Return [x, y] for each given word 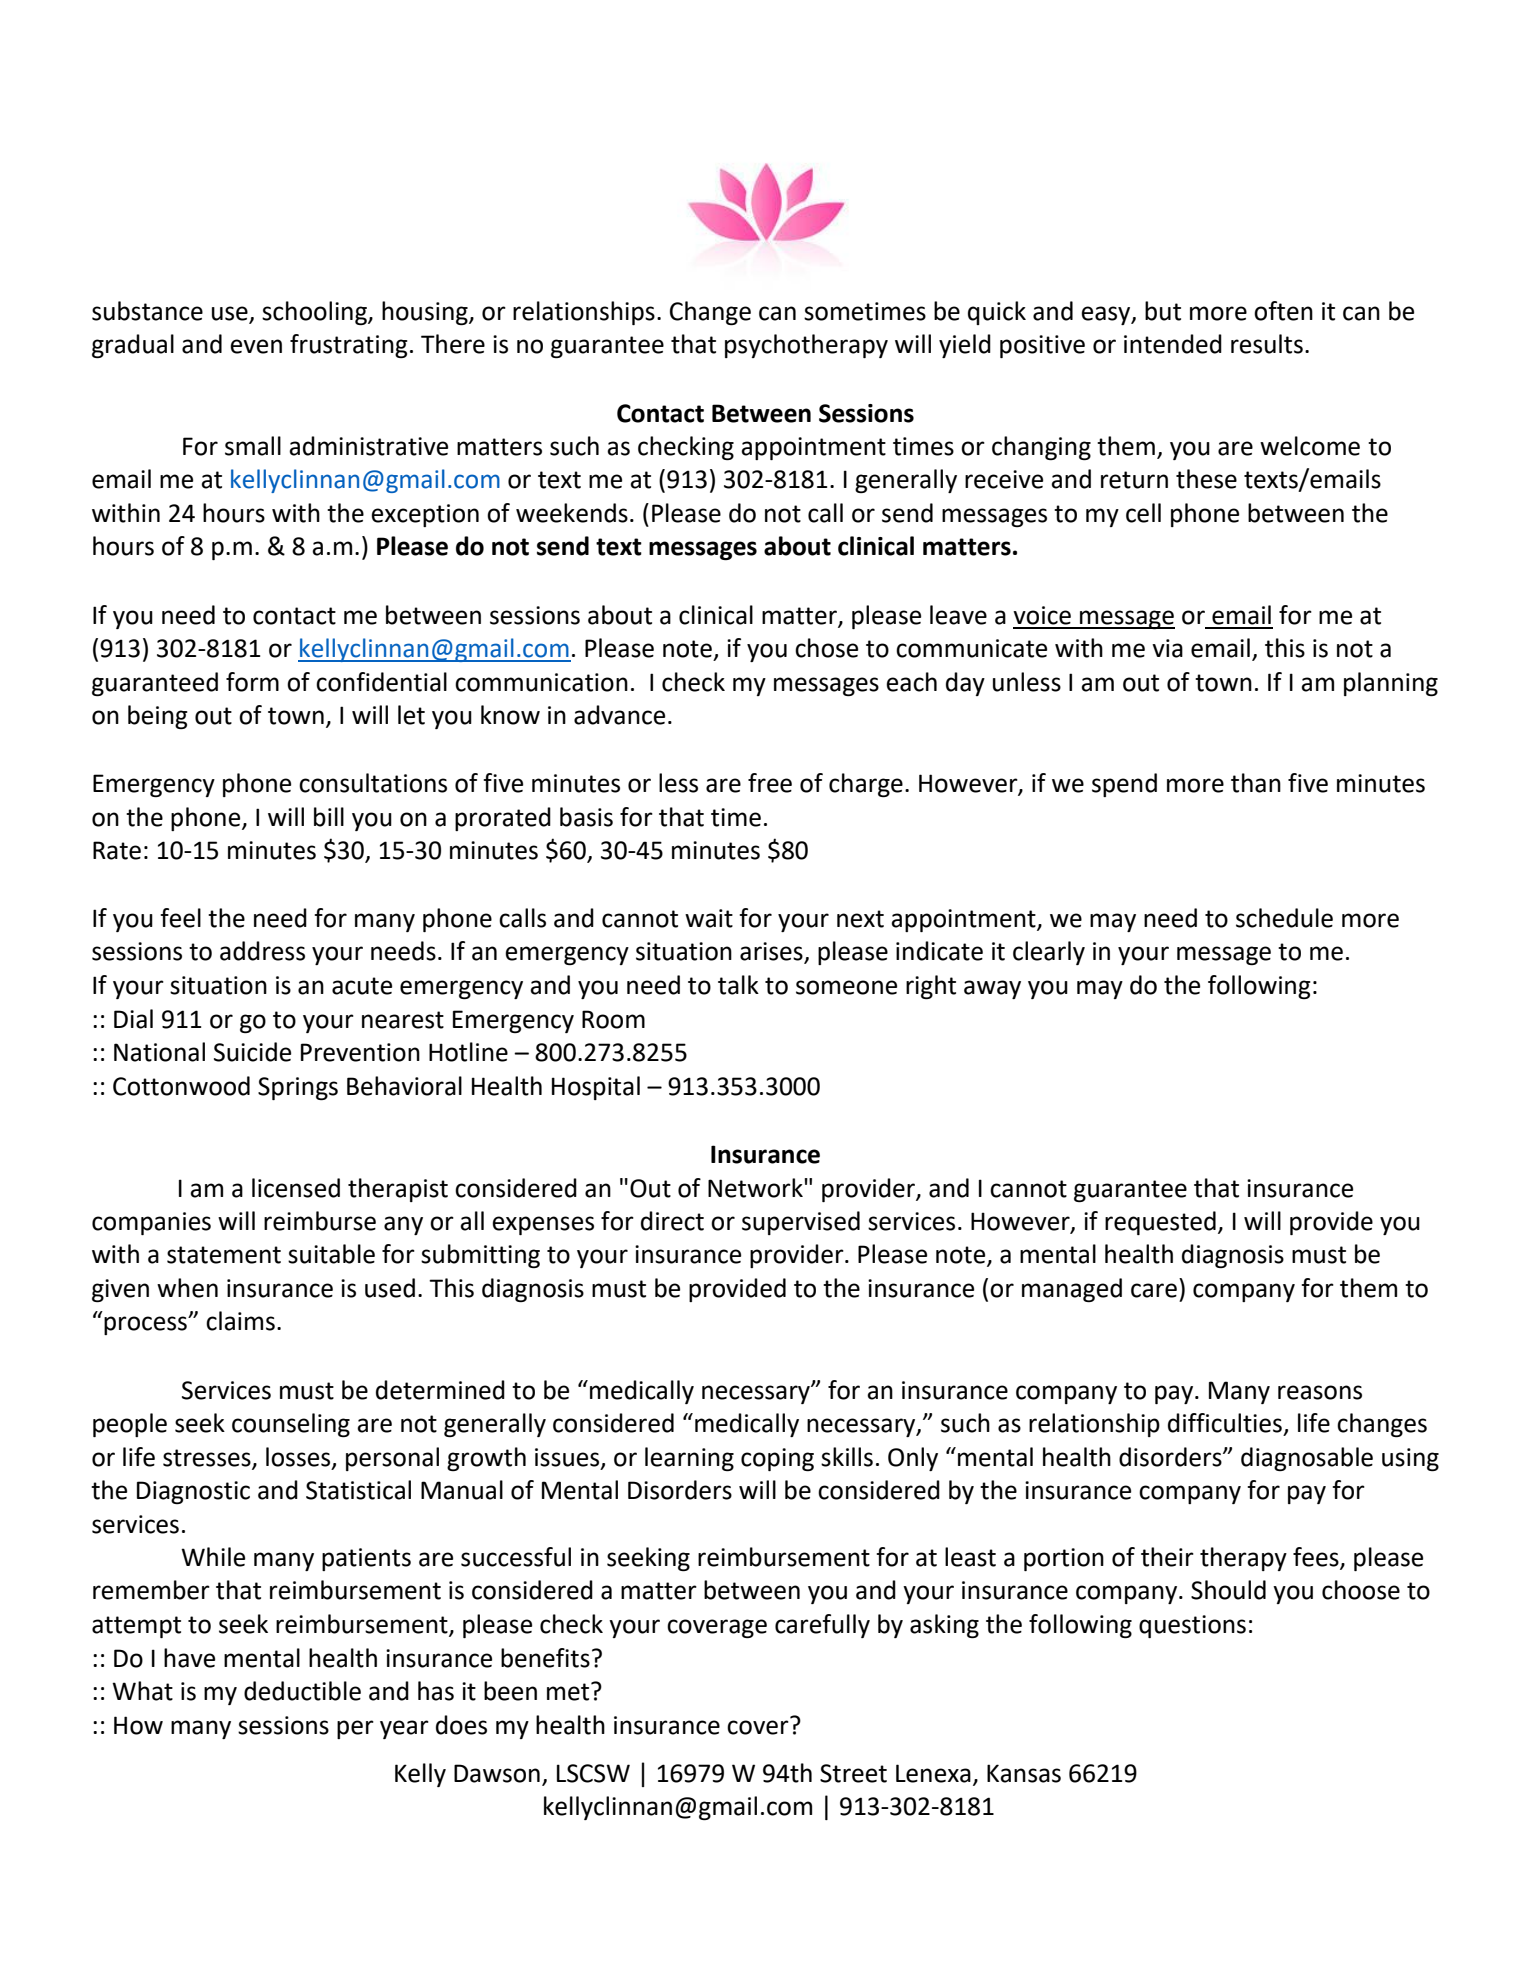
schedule [1284, 918]
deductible [302, 1691]
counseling [291, 1425]
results [1267, 344]
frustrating [349, 346]
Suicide [252, 1052]
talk [738, 985]
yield [965, 346]
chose [826, 648]
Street [853, 1773]
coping [777, 1459]
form [252, 682]
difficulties [1225, 1423]
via [1167, 648]
